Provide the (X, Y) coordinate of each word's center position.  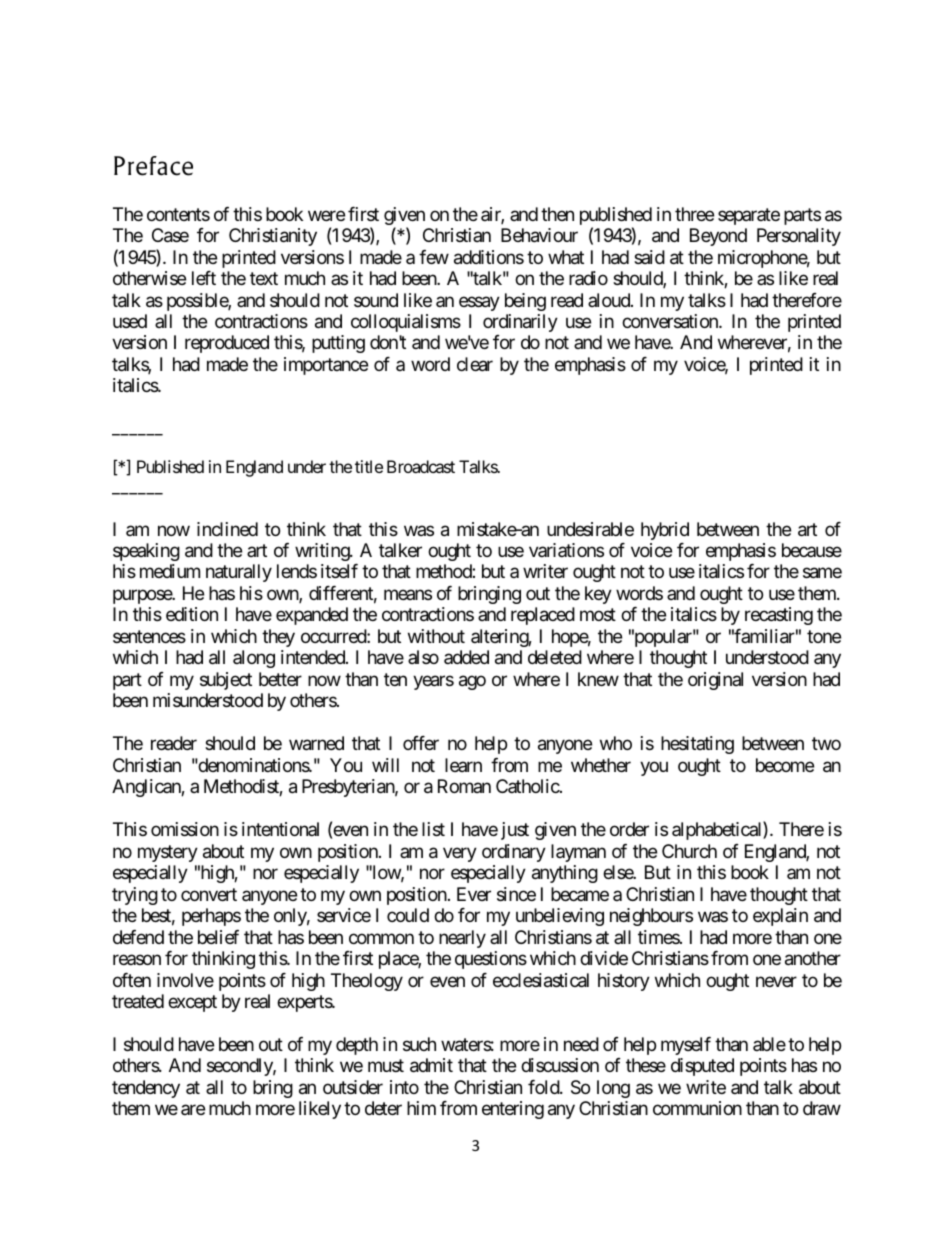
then (557, 214)
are (193, 1110)
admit (431, 1065)
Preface (153, 166)
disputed (702, 1067)
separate (749, 216)
